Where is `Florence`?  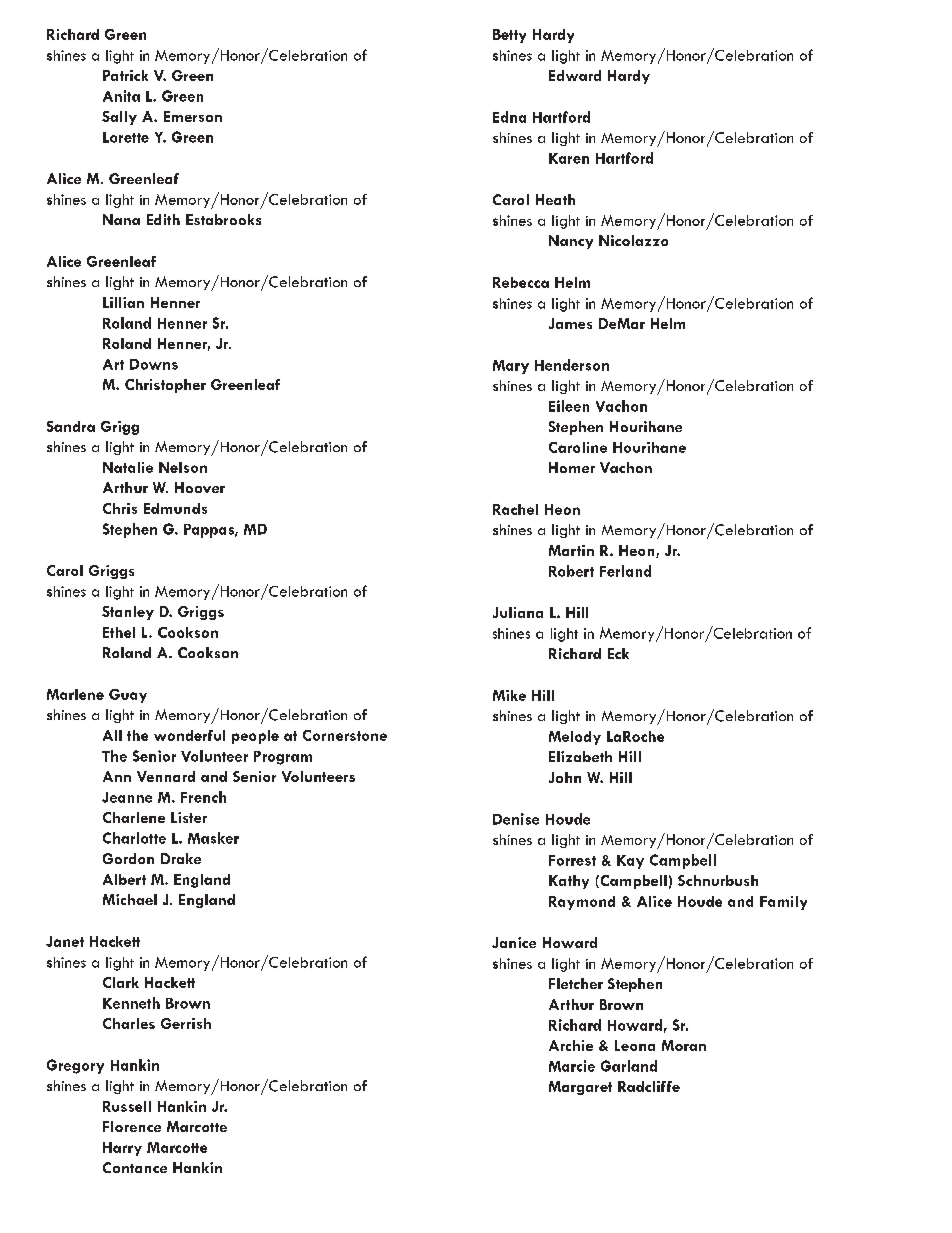
Florence is located at coordinates (132, 1126).
